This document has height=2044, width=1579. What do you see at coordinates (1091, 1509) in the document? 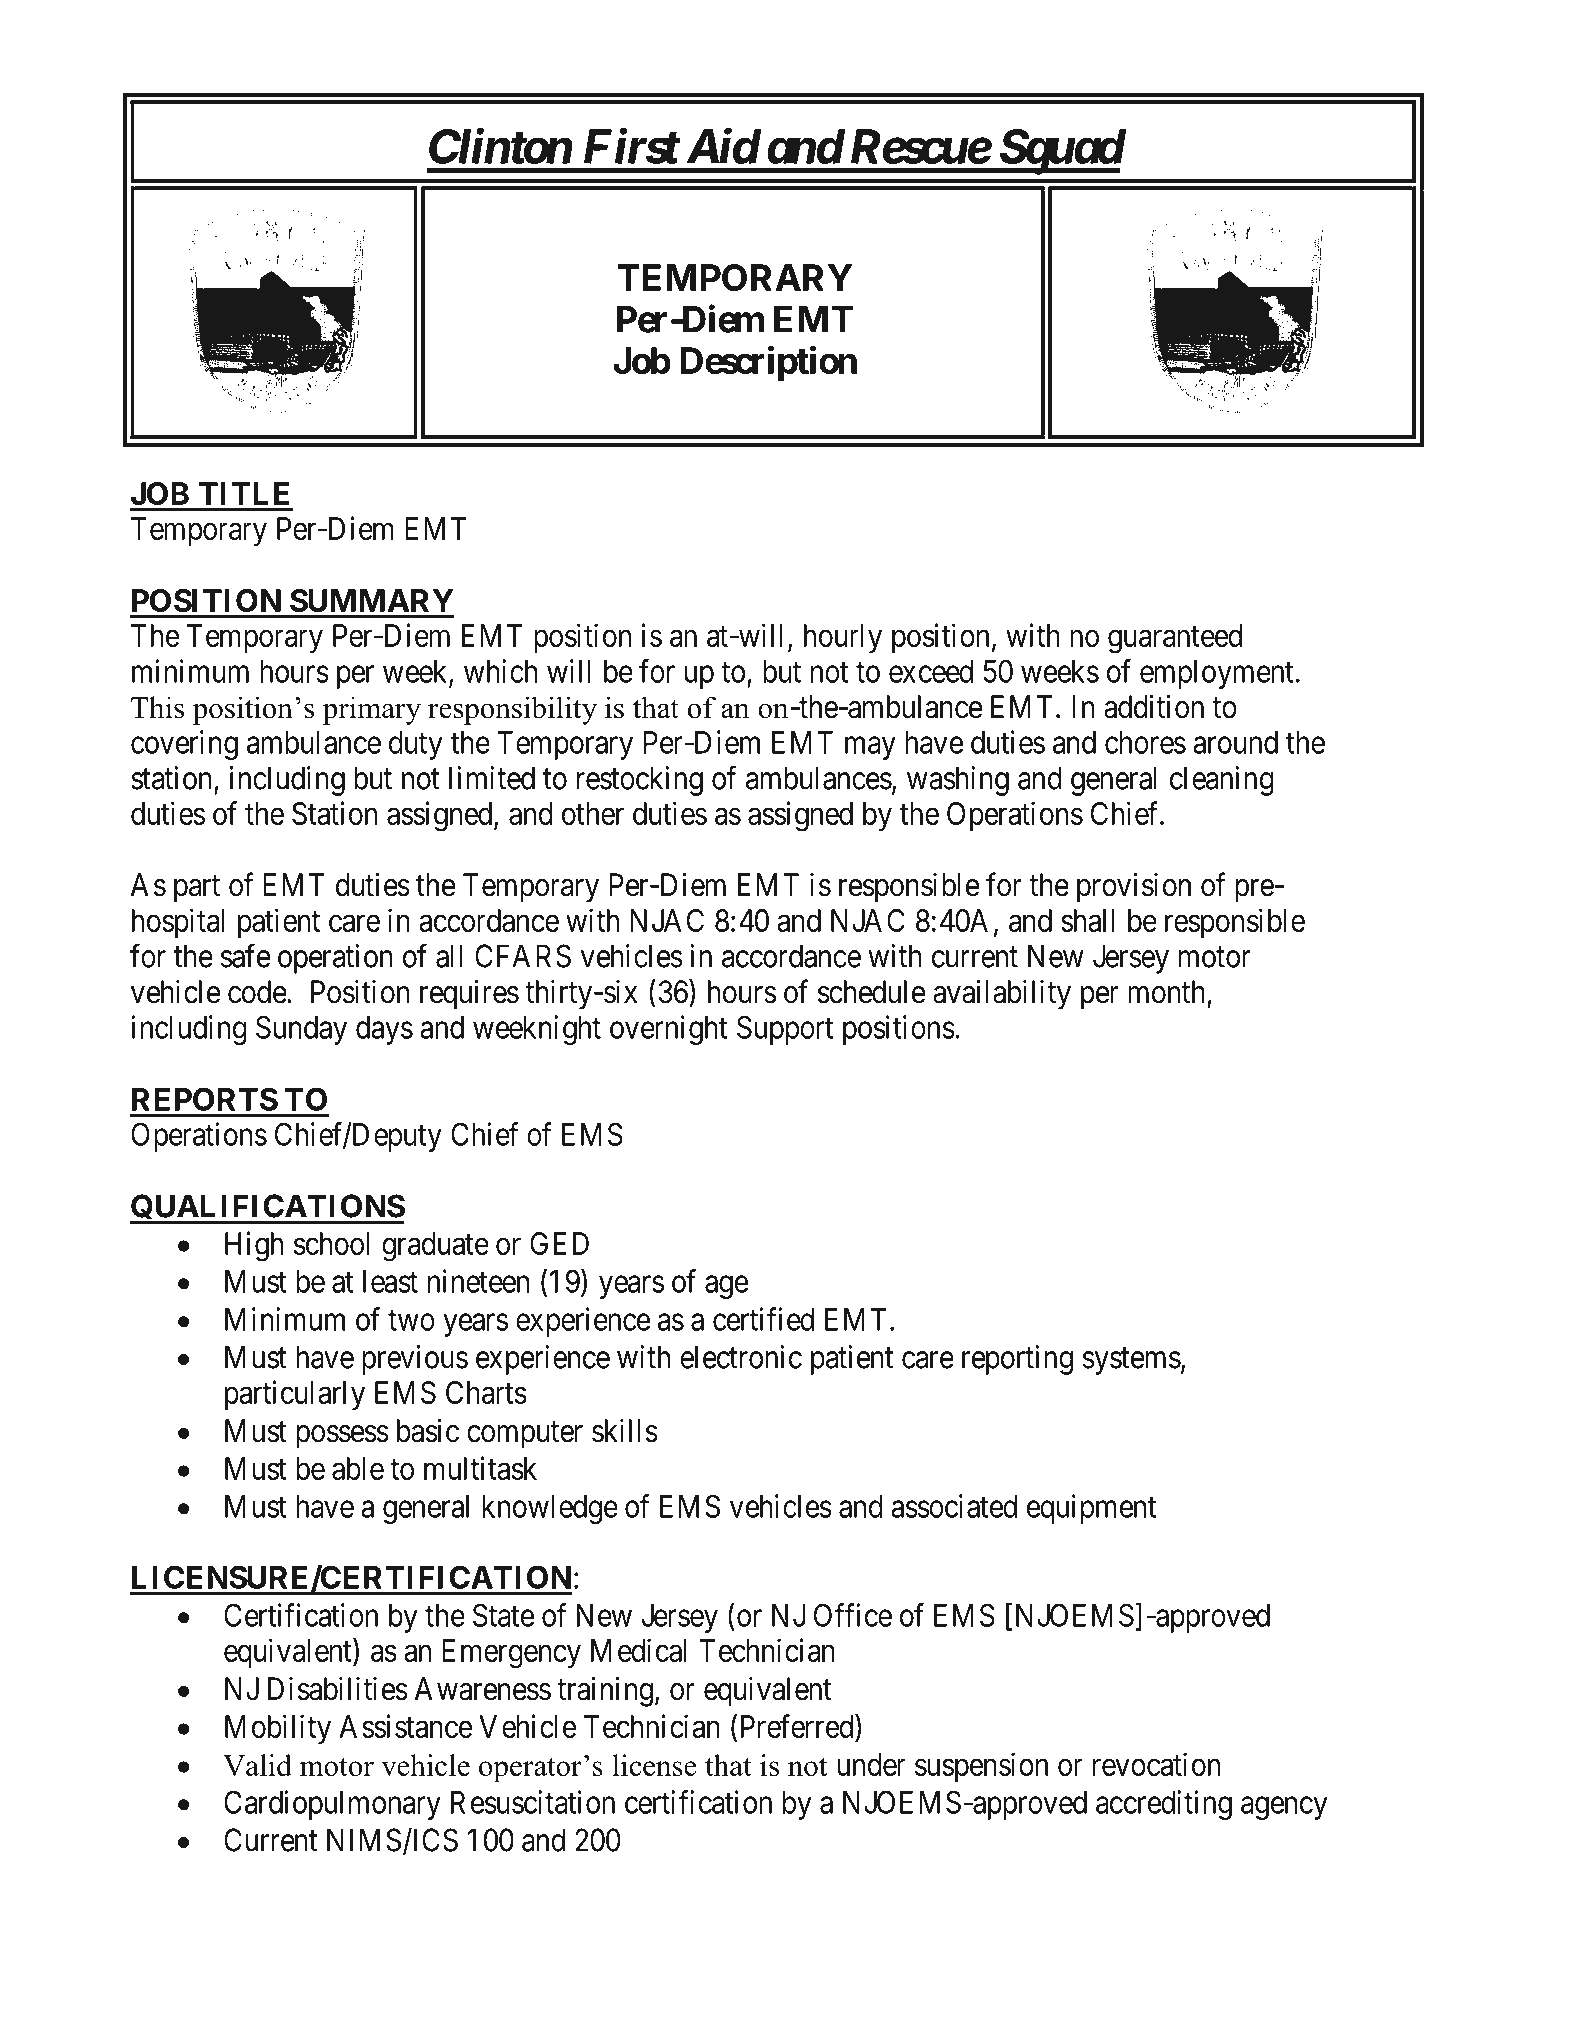
I see `equipment` at bounding box center [1091, 1509].
